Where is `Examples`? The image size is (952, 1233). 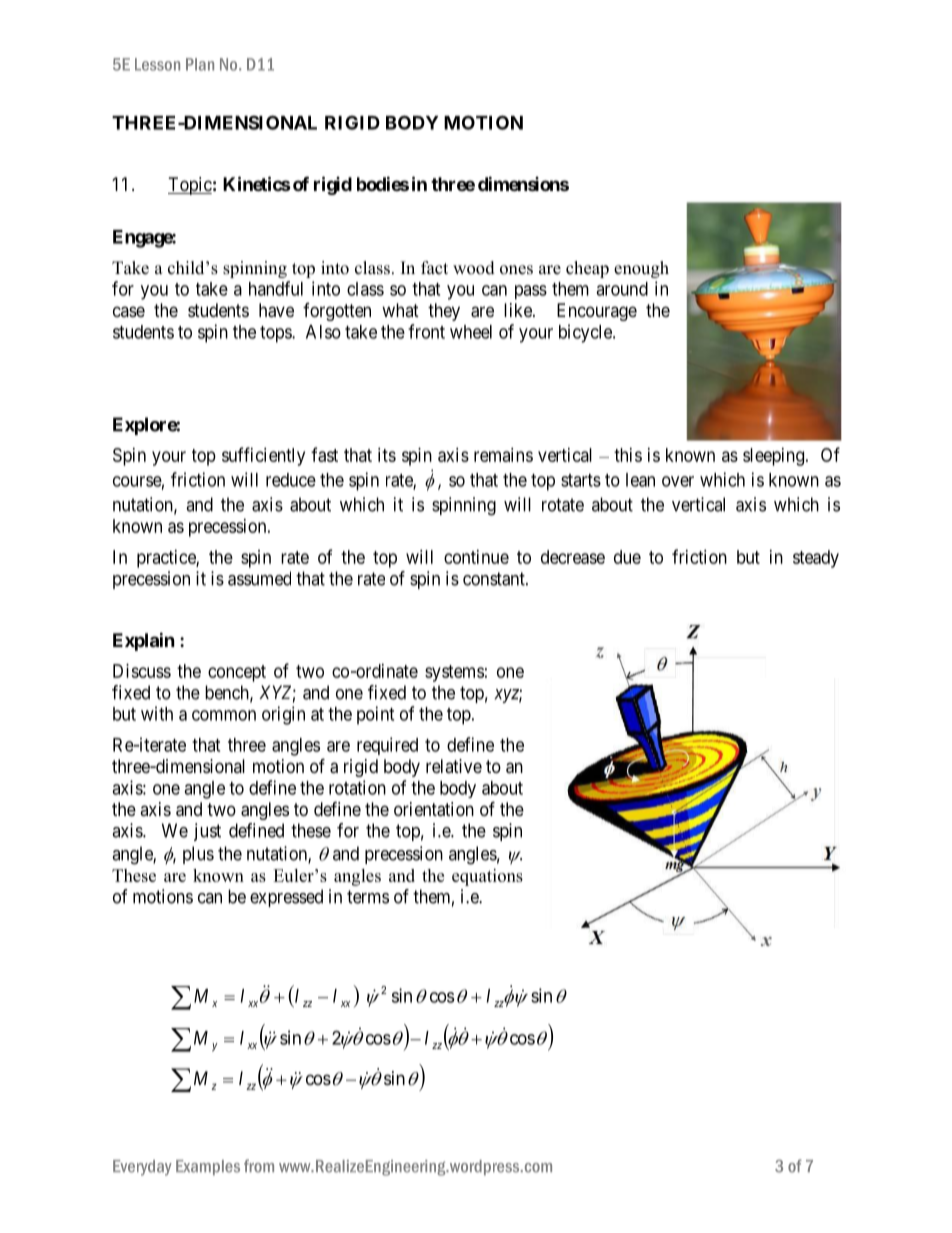
Examples is located at coordinates (208, 1167).
